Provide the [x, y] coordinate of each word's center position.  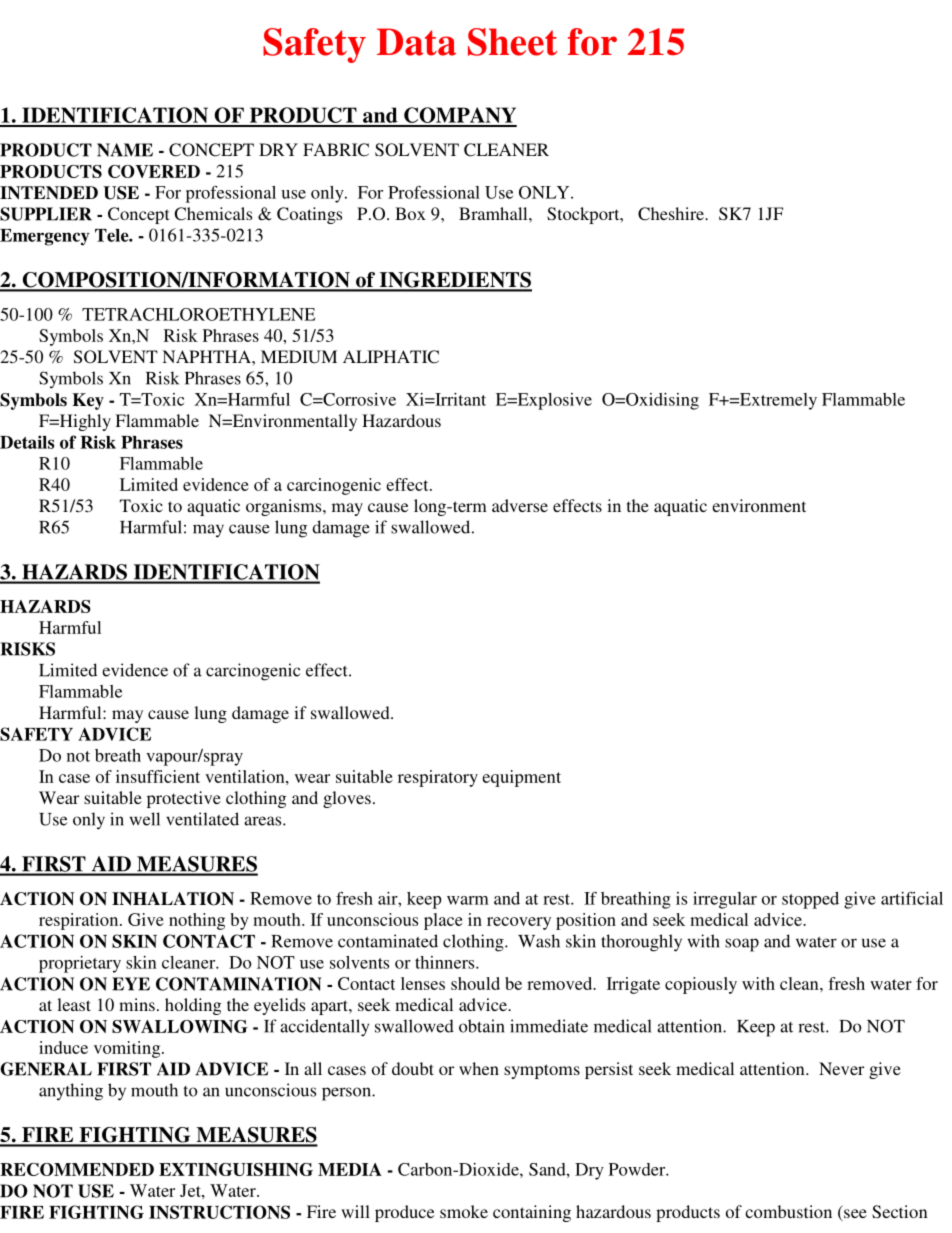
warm [468, 900]
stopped [810, 900]
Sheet [512, 42]
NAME [125, 150]
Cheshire [672, 214]
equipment [521, 778]
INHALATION [173, 899]
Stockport [584, 215]
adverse [520, 505]
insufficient [158, 776]
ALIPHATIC [391, 357]
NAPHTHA [207, 356]
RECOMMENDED [77, 1169]
